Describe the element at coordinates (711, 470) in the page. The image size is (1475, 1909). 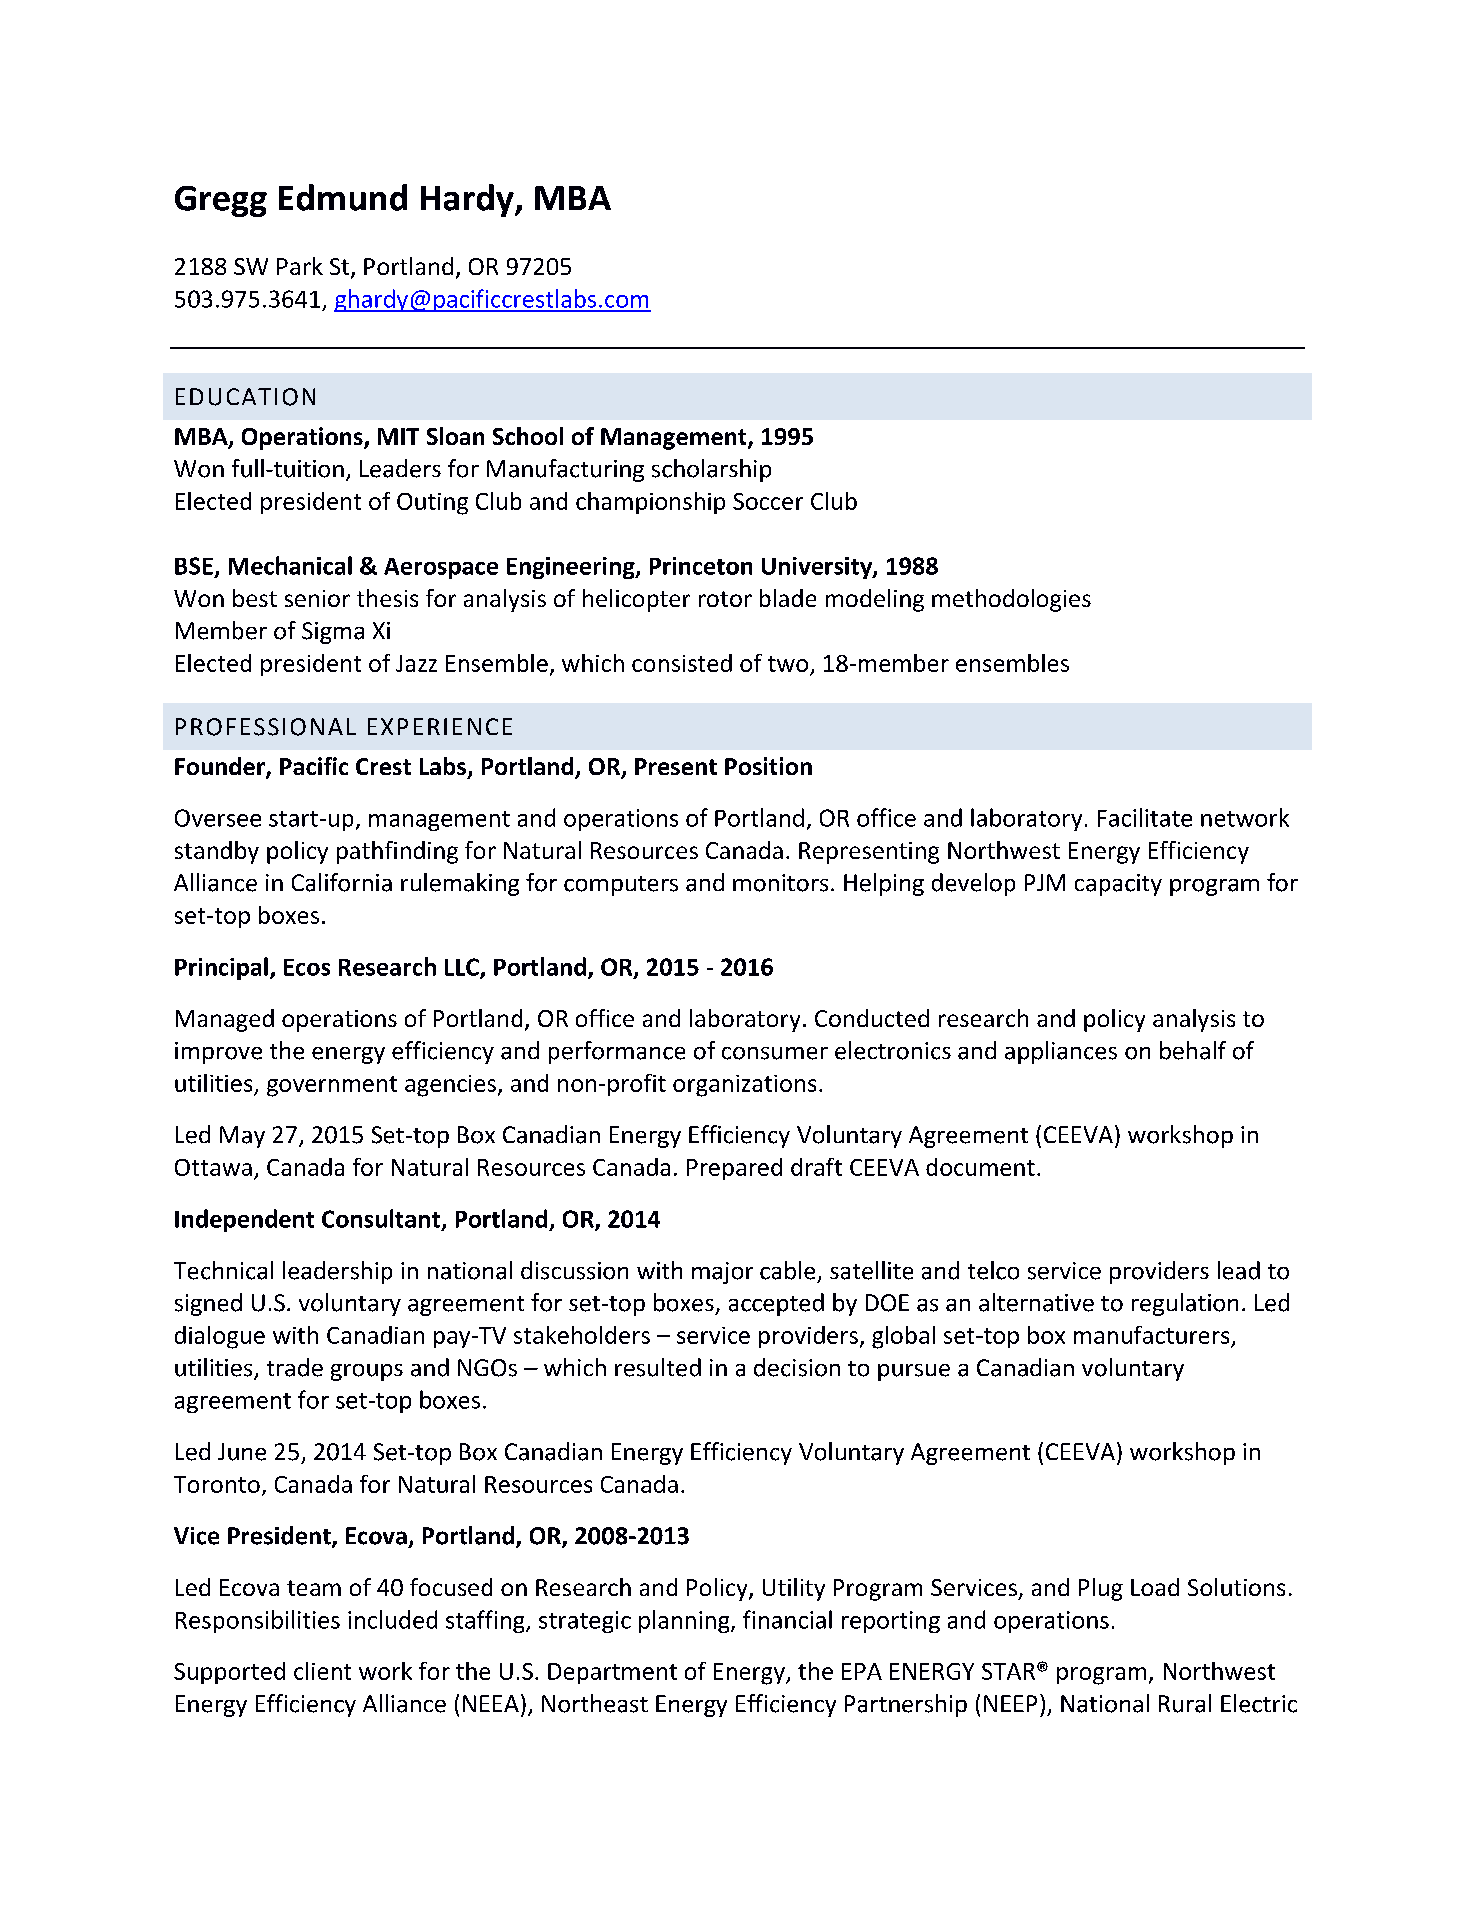
I see `scholarship` at that location.
